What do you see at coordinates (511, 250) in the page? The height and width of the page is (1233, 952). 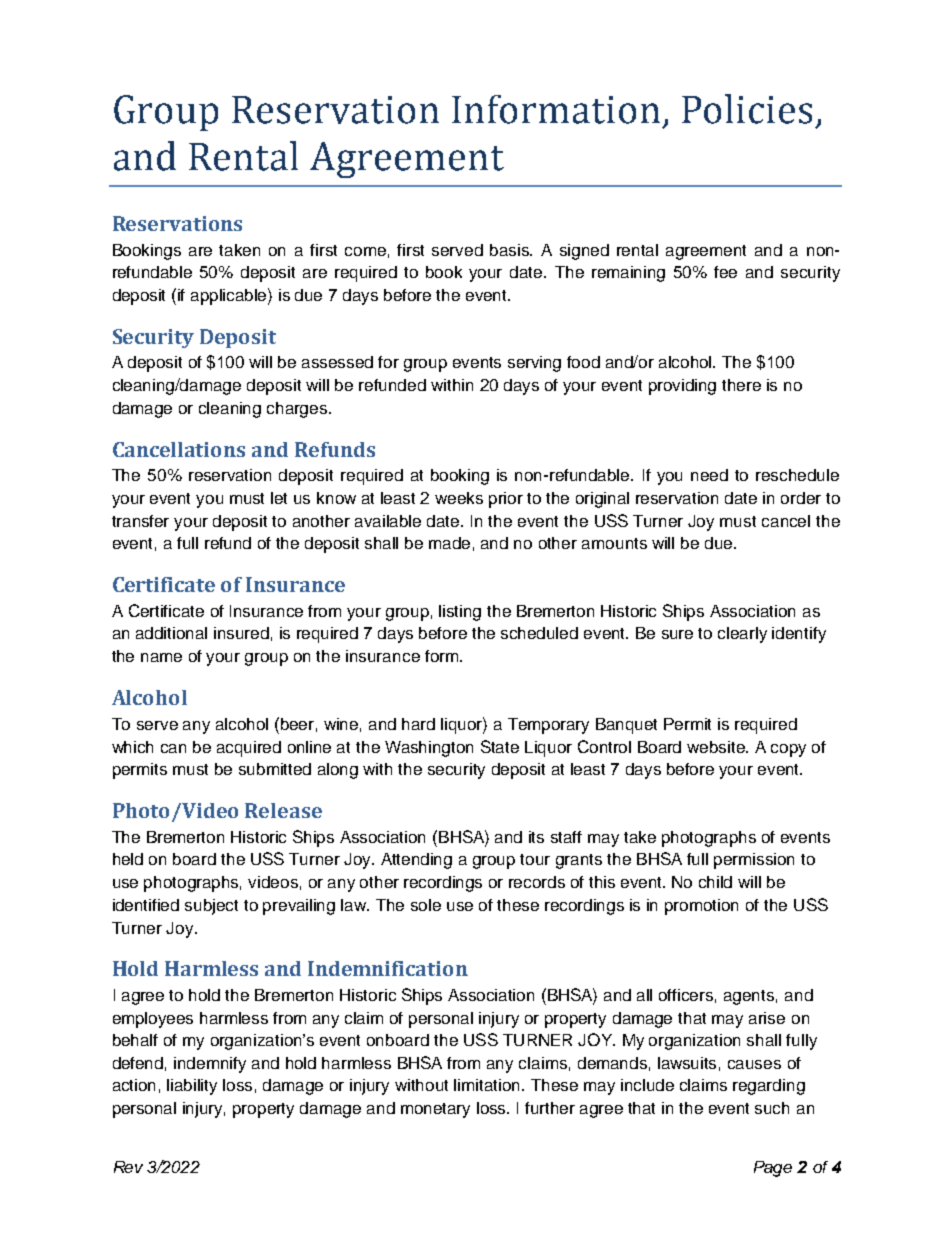 I see `basis` at bounding box center [511, 250].
